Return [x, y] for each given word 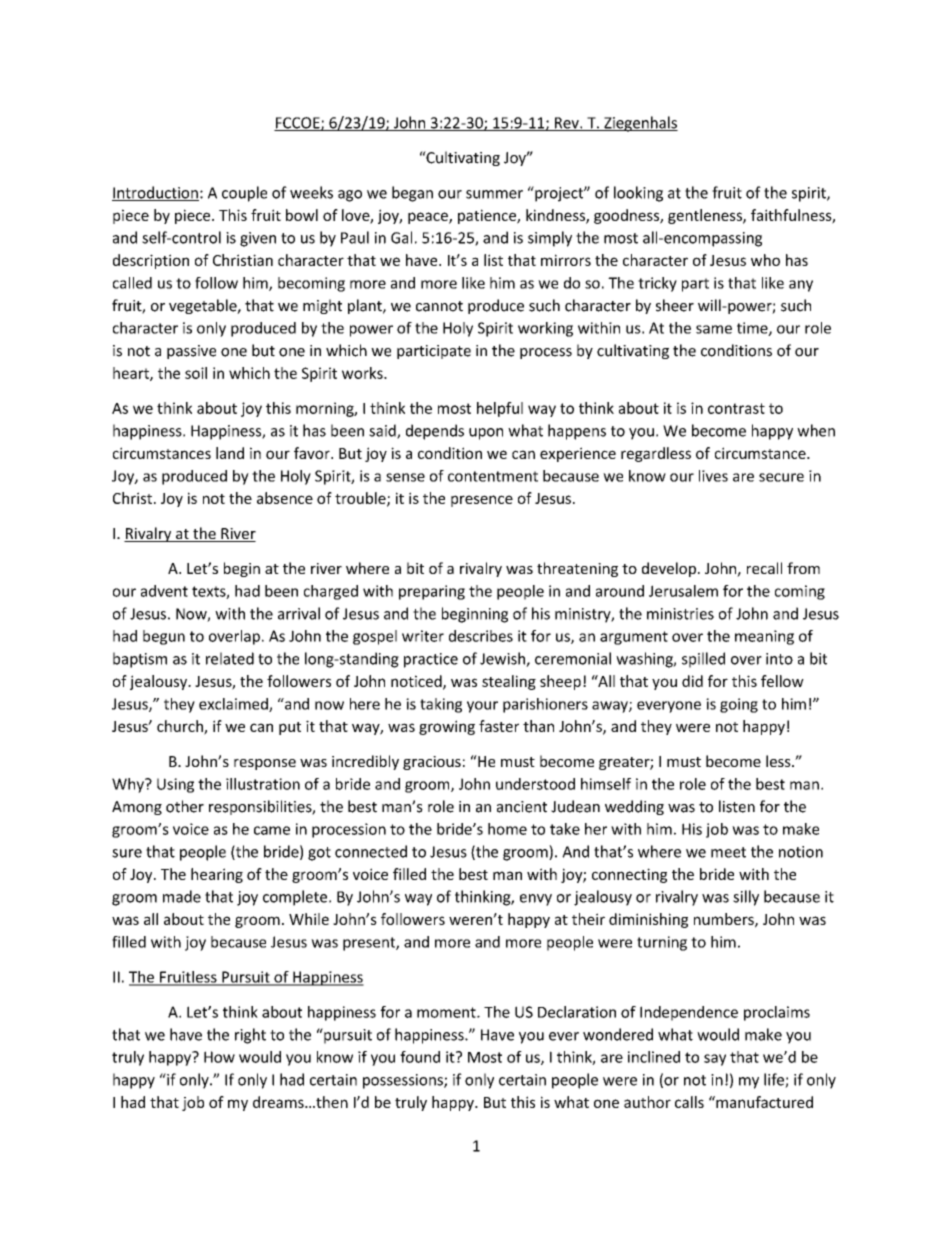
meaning [764, 637]
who [765, 260]
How [219, 1057]
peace [429, 218]
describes [481, 636]
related [230, 658]
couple [244, 194]
